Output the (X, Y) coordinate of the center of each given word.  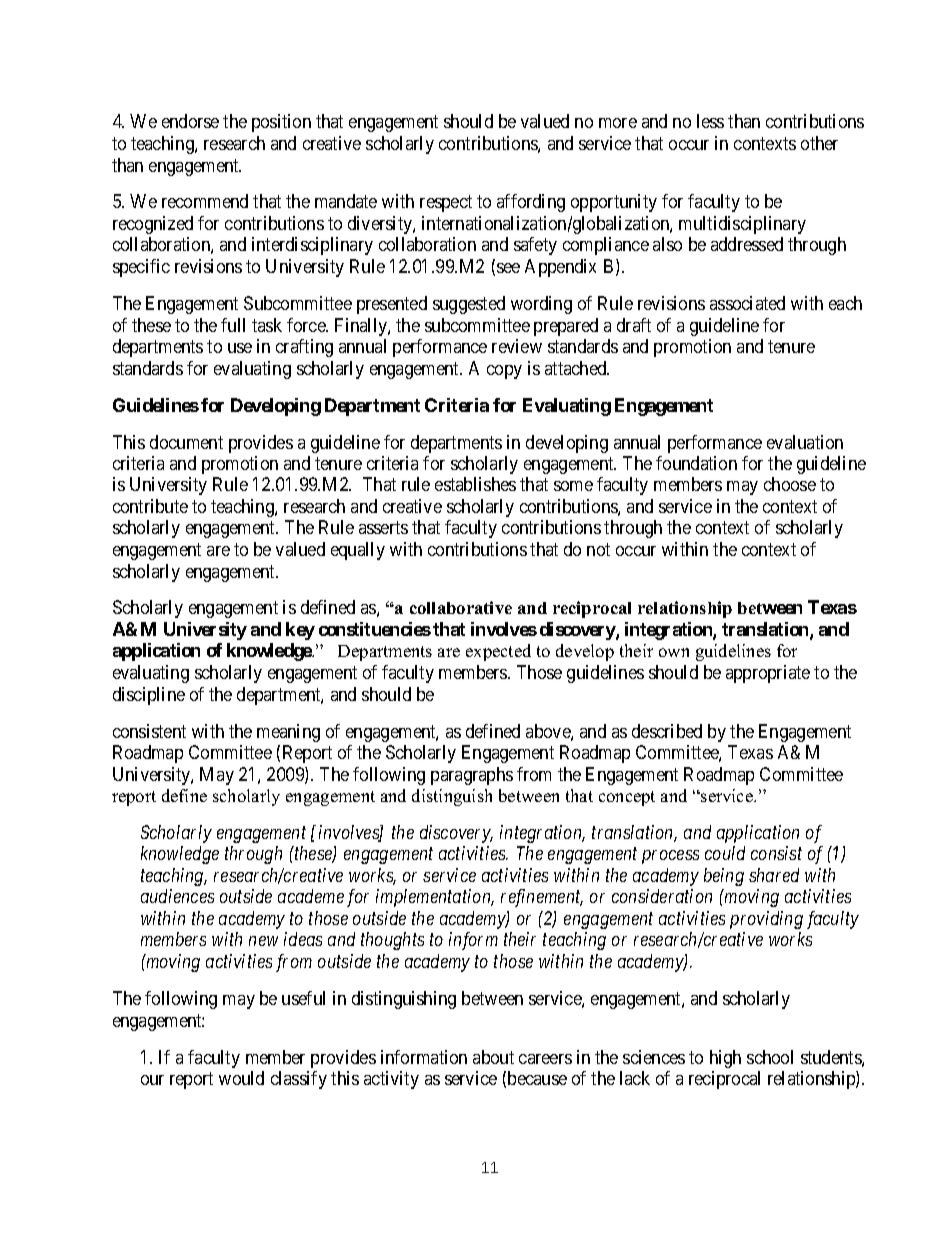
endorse (190, 121)
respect (446, 204)
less (710, 121)
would (241, 1078)
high (725, 1059)
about (493, 1057)
